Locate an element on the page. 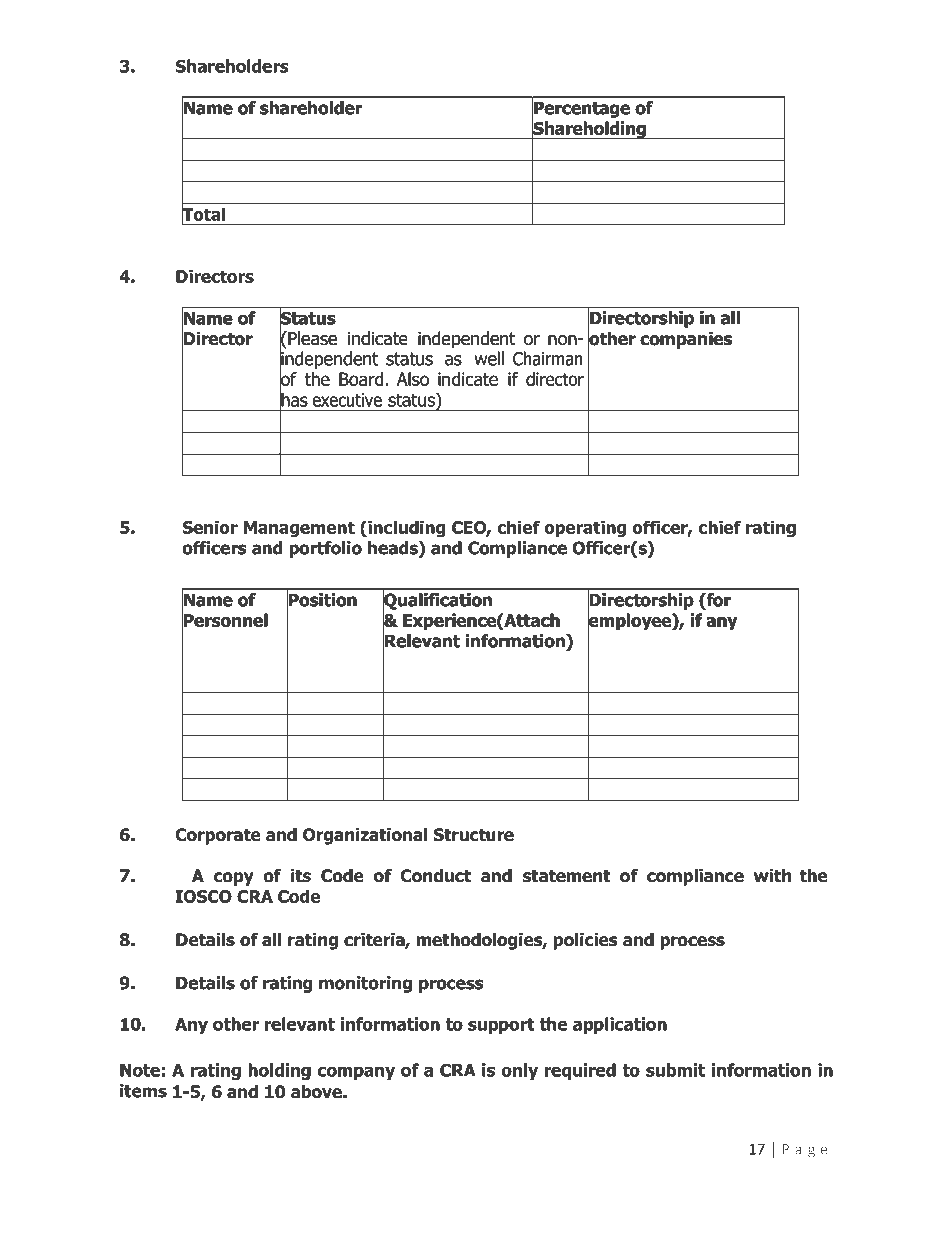  Note is located at coordinates (140, 1070).
